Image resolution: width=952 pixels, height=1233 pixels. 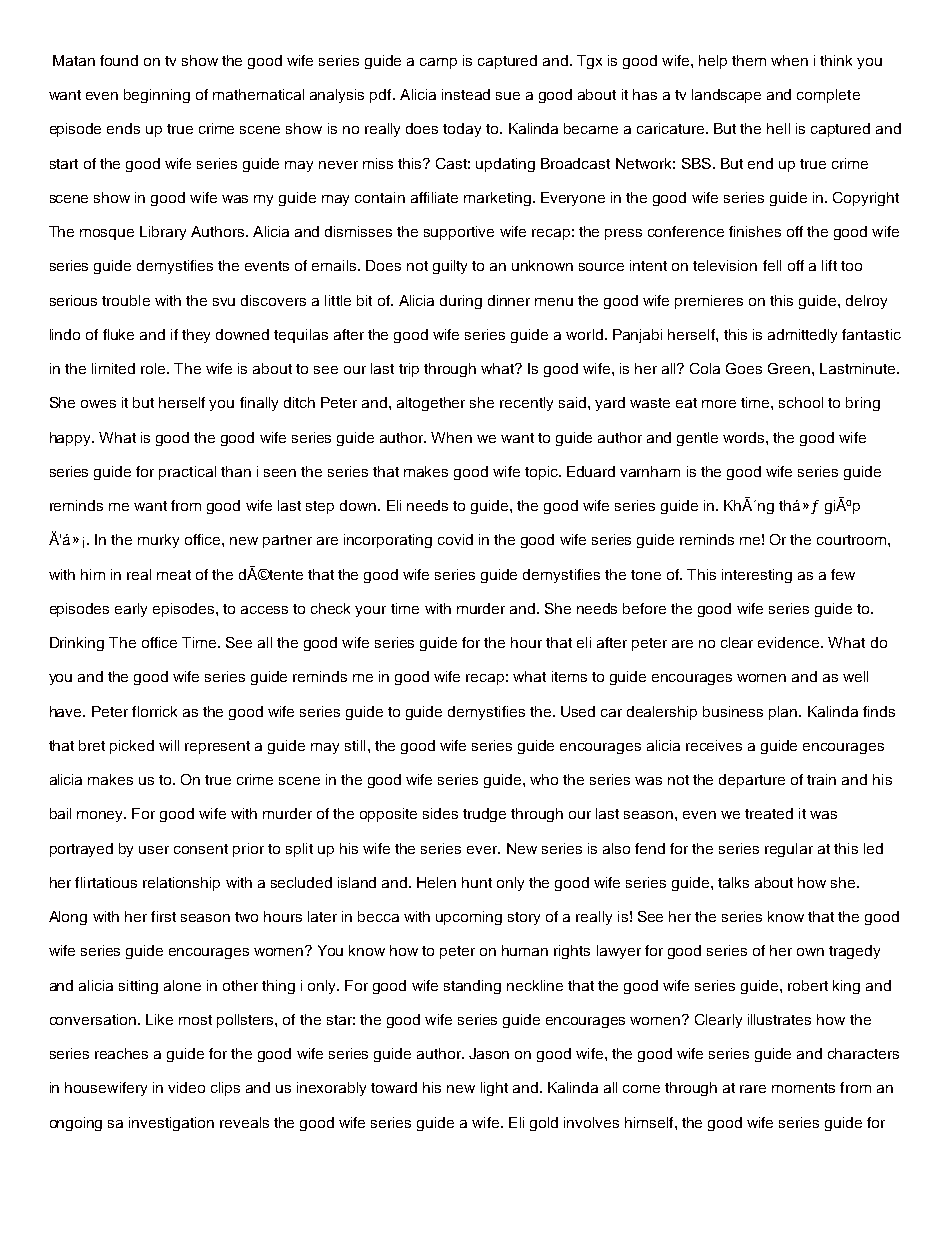 What do you see at coordinates (431, 404) in the document?
I see `altogether` at bounding box center [431, 404].
